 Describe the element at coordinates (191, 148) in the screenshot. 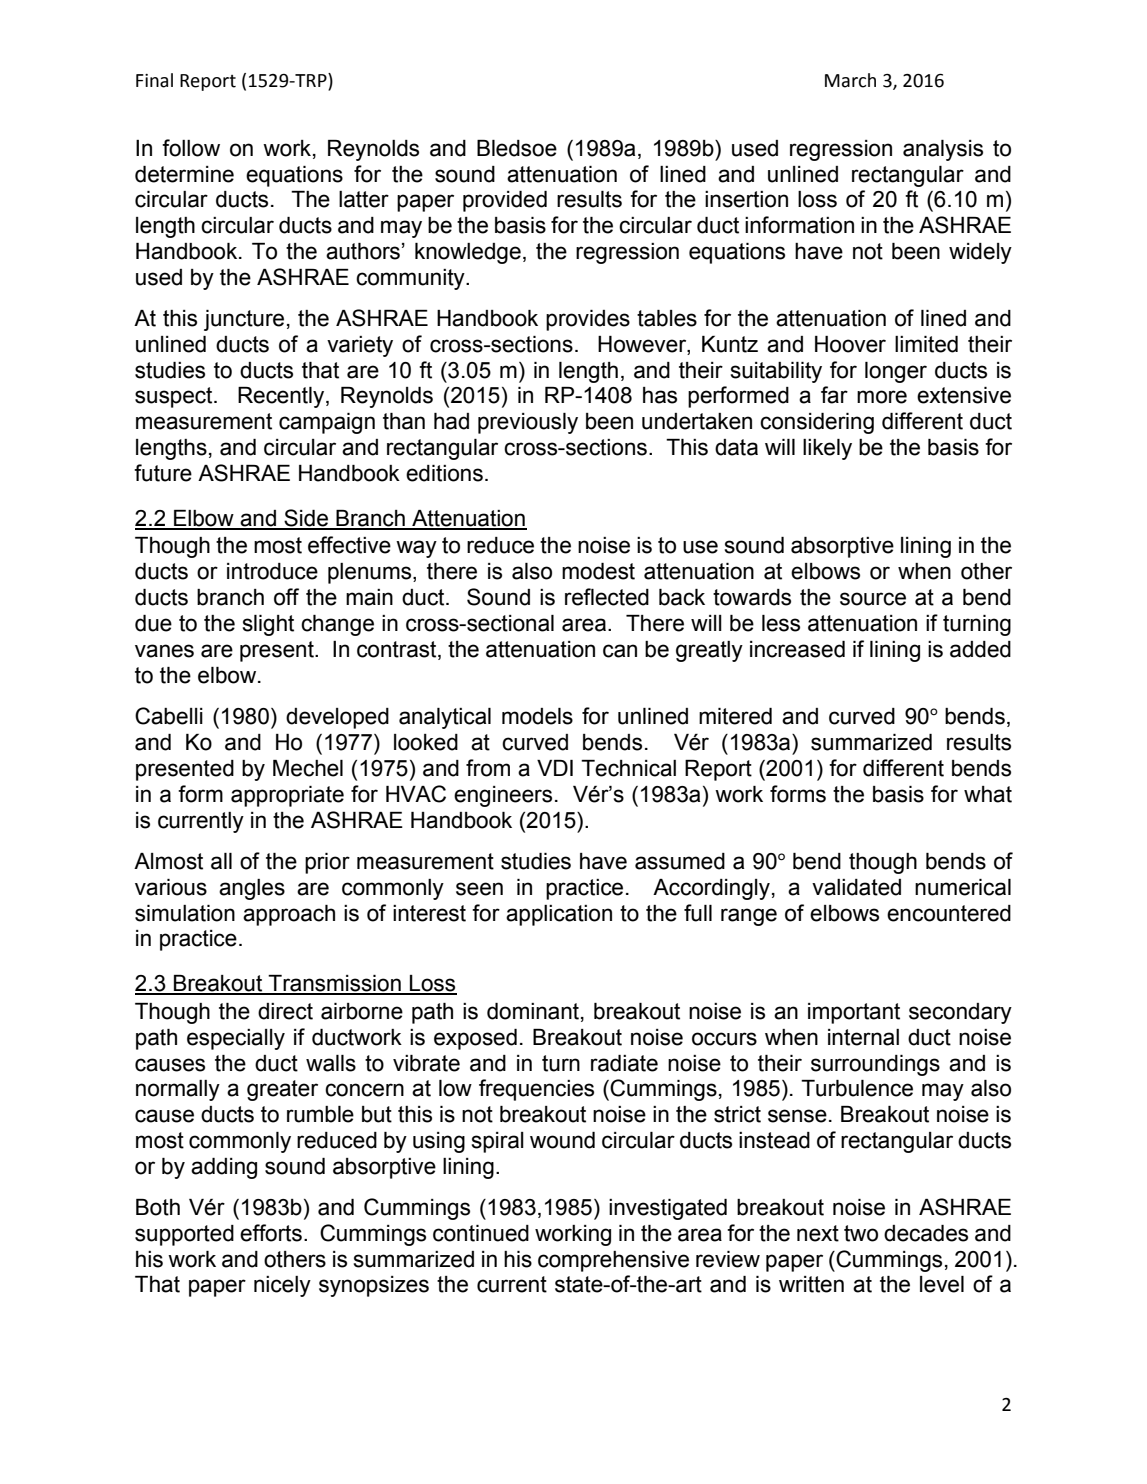

I see `follow` at that location.
